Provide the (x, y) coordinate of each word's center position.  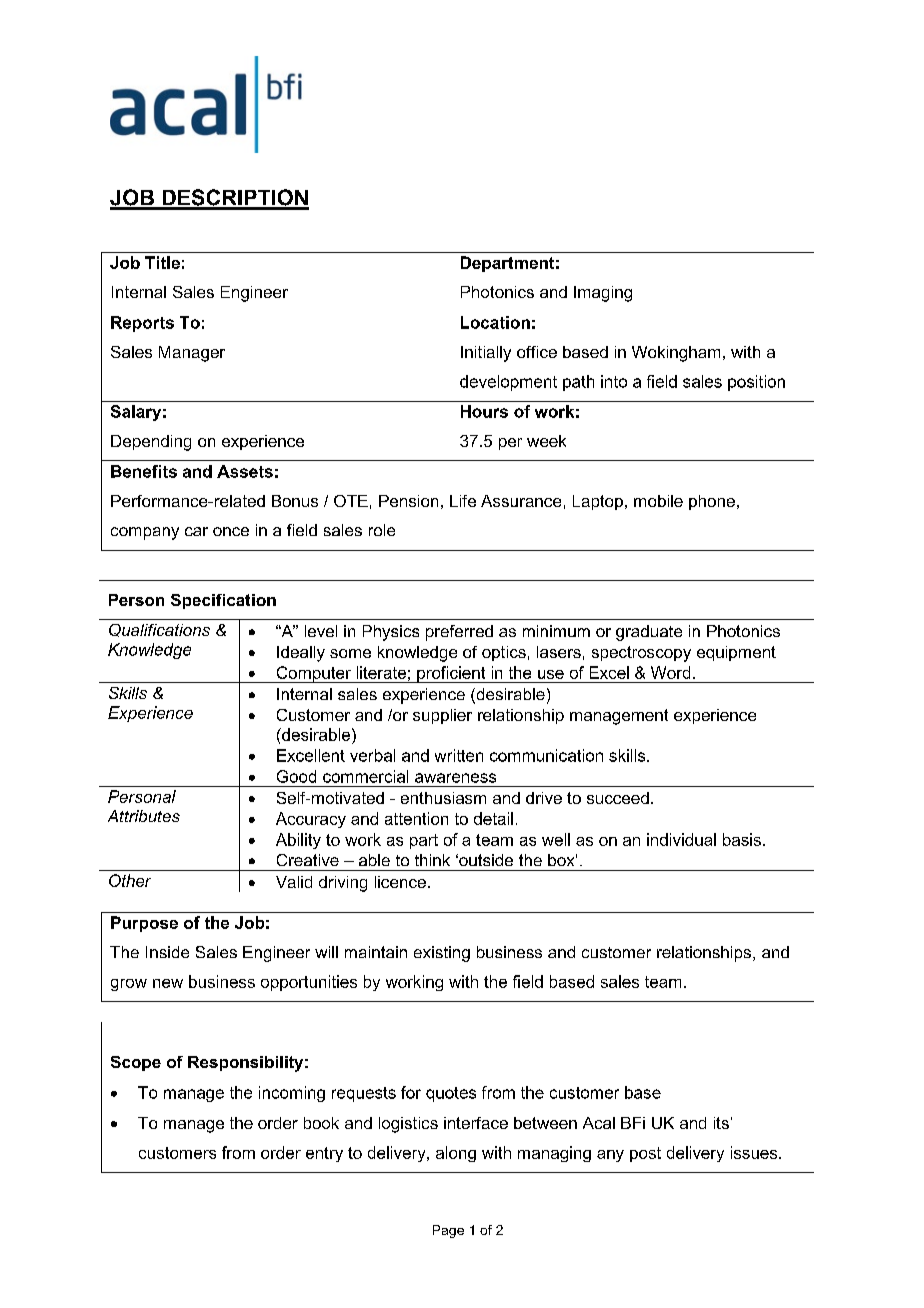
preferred (459, 633)
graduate (649, 633)
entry (324, 1154)
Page (448, 1231)
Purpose (144, 924)
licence (400, 882)
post (645, 1154)
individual (681, 839)
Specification (223, 601)
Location (495, 322)
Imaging (603, 294)
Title (162, 262)
